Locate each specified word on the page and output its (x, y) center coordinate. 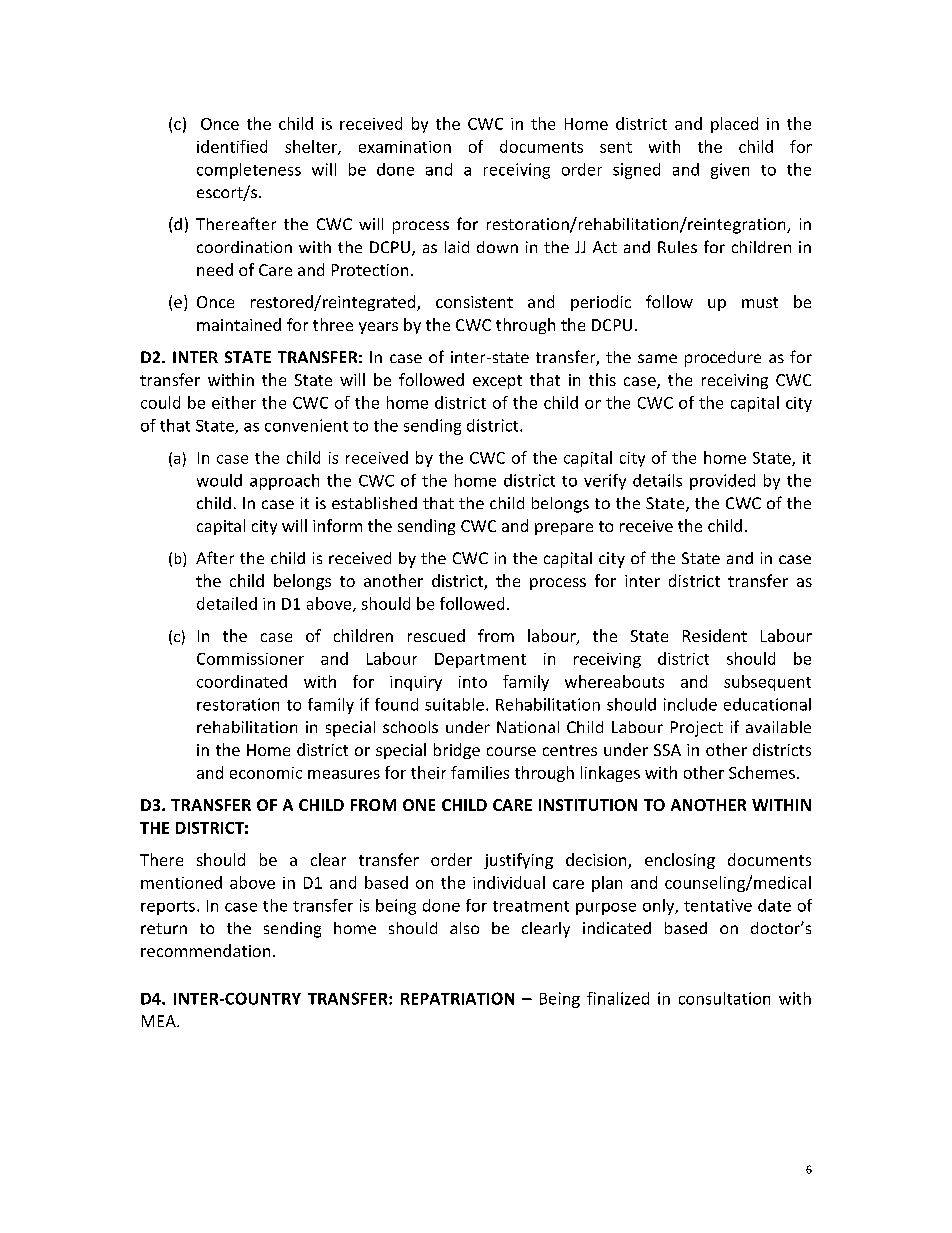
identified (232, 146)
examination (405, 147)
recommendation (205, 950)
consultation (724, 998)
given (730, 171)
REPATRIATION (457, 998)
